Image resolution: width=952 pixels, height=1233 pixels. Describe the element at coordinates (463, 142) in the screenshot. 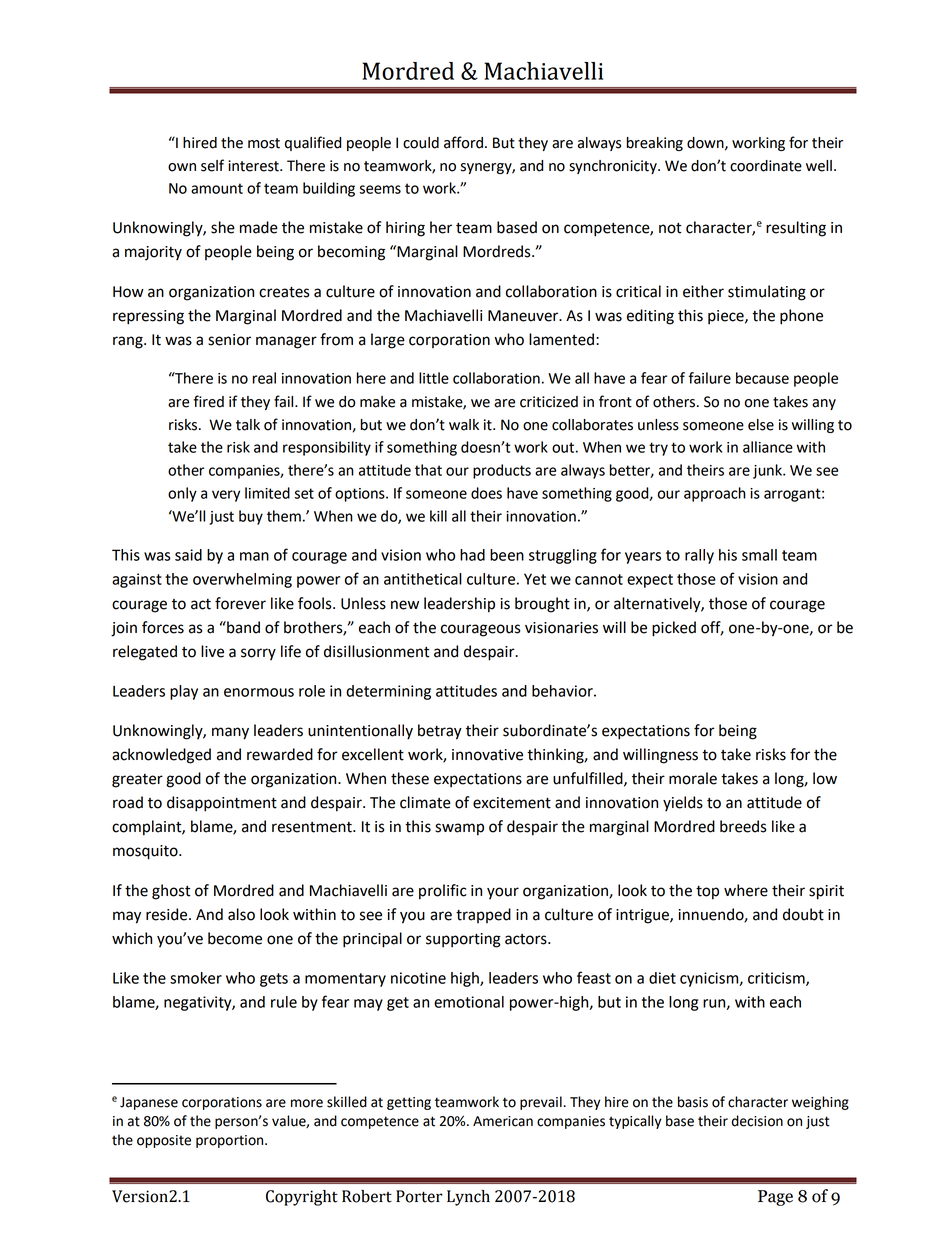

I see `afford` at that location.
